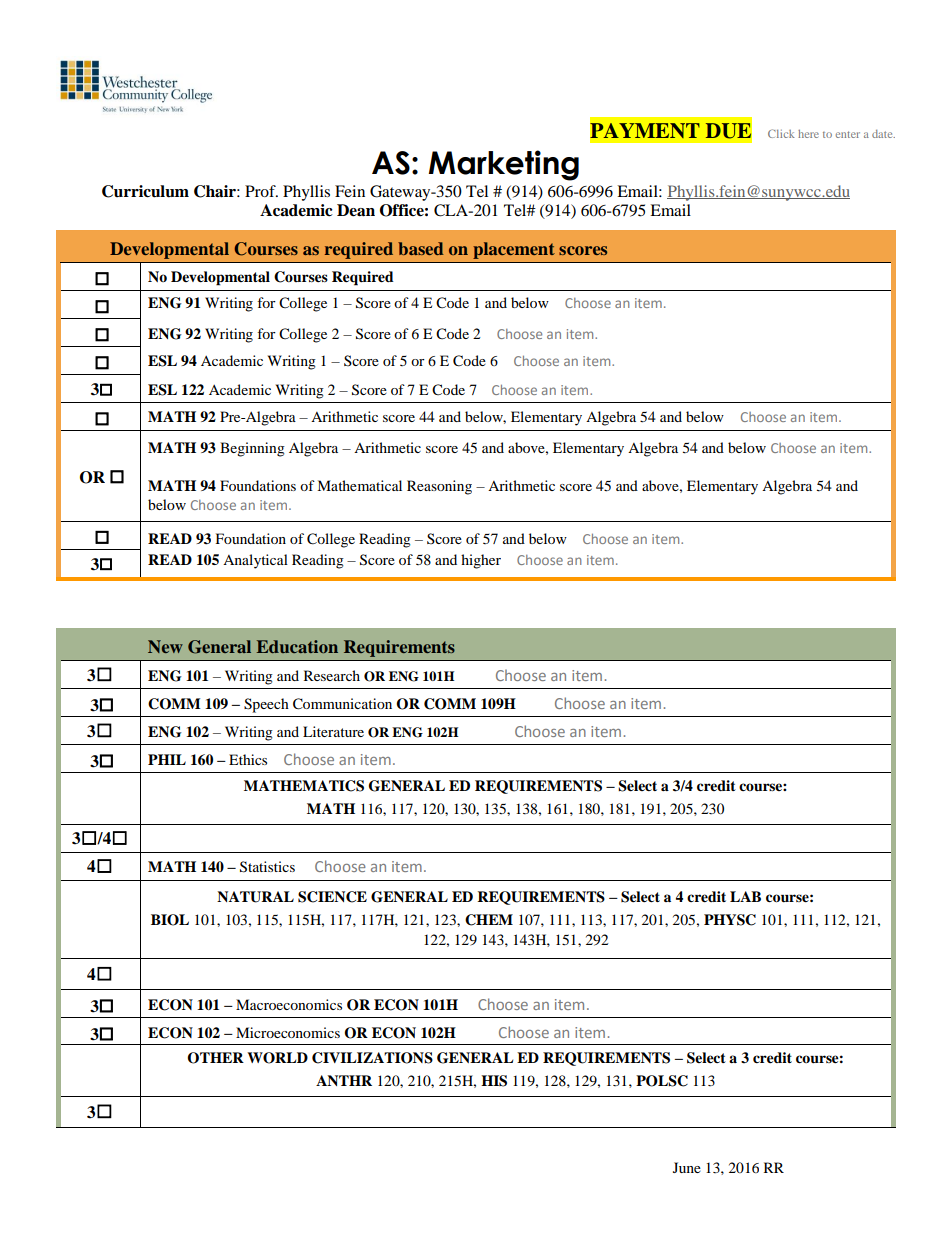 The height and width of the screenshot is (1233, 952). Describe the element at coordinates (494, 1081) in the screenshot. I see `HIS` at that location.
